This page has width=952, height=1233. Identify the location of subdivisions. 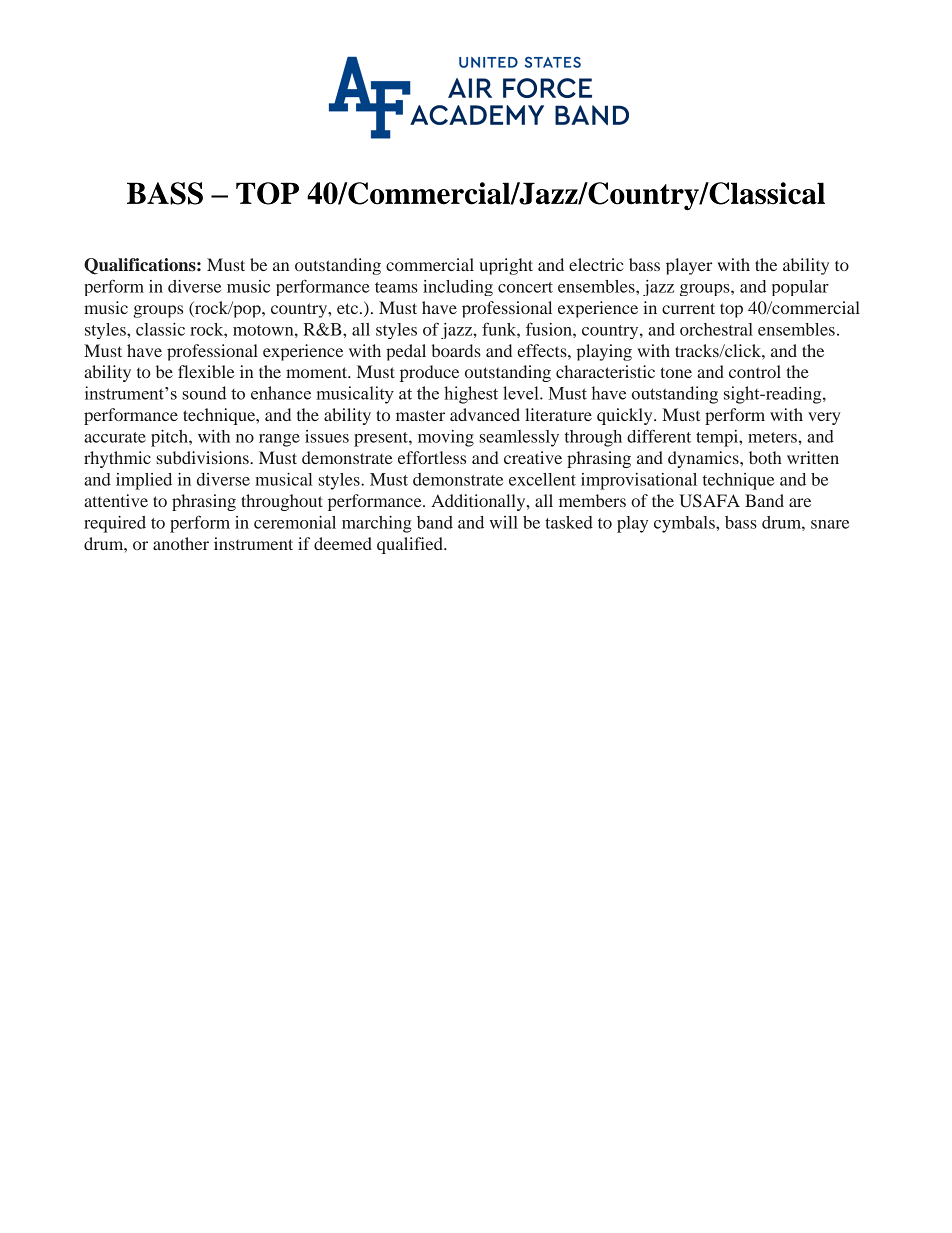
(203, 457).
